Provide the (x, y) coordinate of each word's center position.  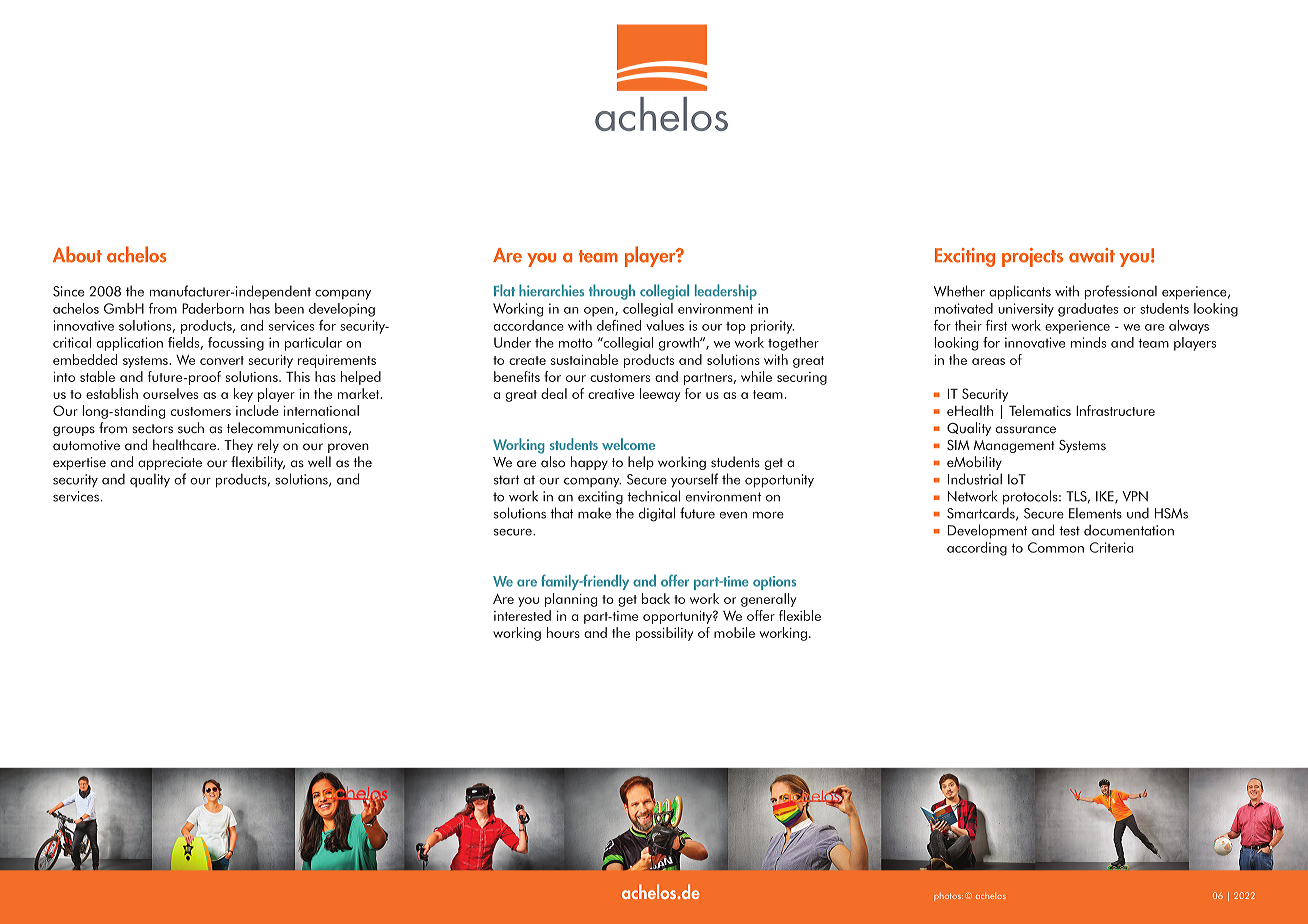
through (612, 292)
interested (522, 615)
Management (1014, 446)
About (77, 254)
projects (1032, 257)
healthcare (185, 444)
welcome (628, 444)
